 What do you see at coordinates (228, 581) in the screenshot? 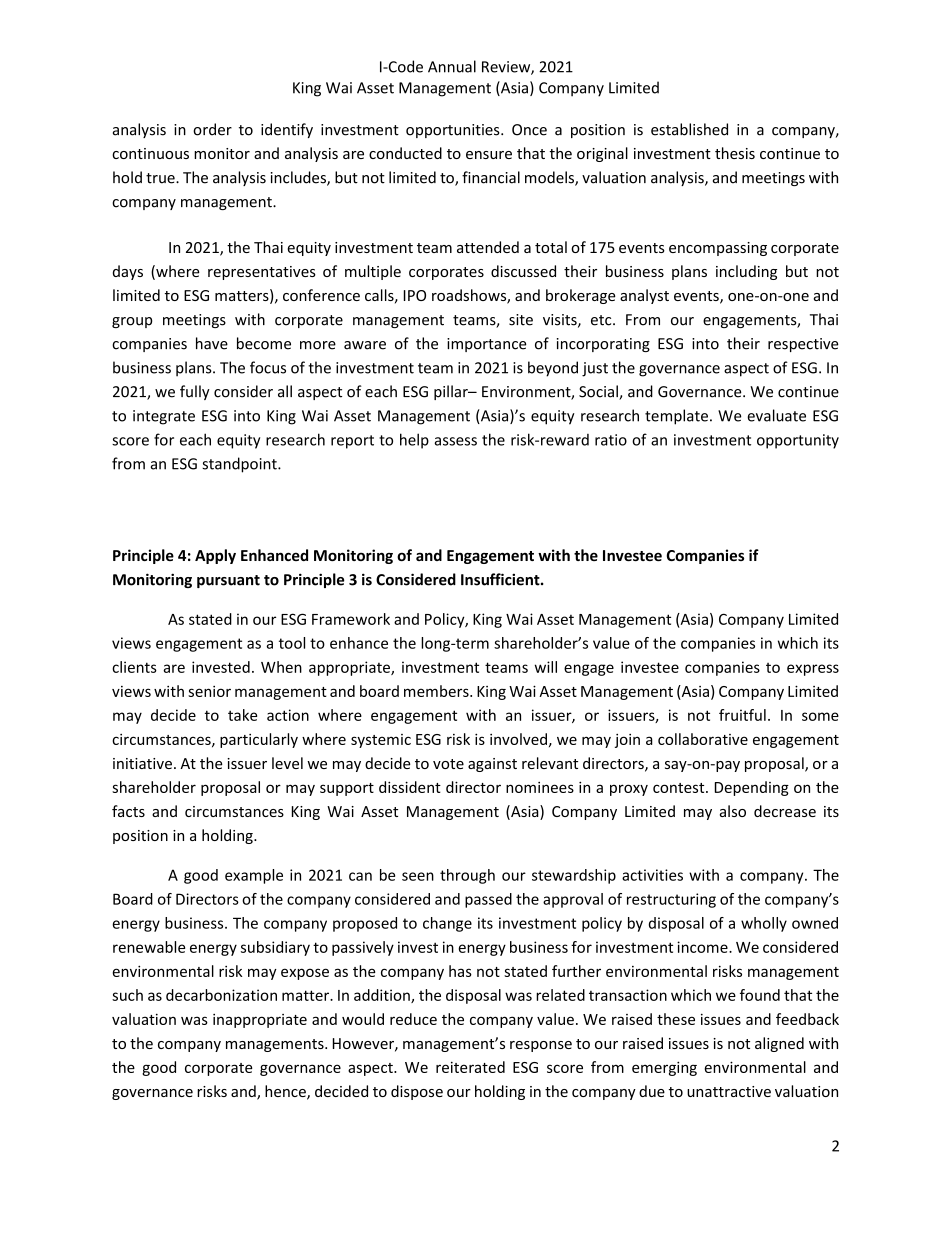
I see `pursuant` at bounding box center [228, 581].
